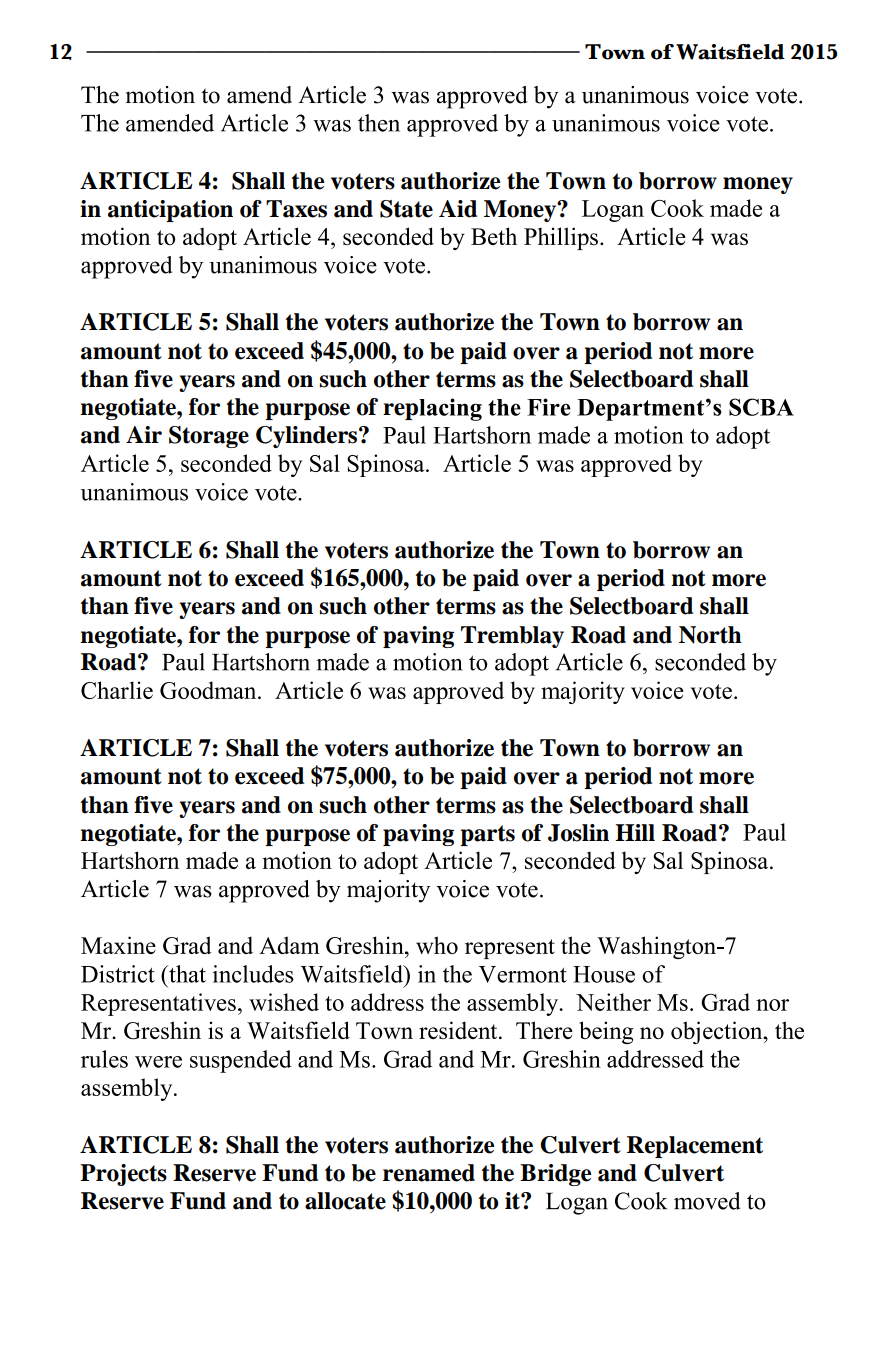 The image size is (887, 1372). I want to click on allocate, so click(345, 1201).
